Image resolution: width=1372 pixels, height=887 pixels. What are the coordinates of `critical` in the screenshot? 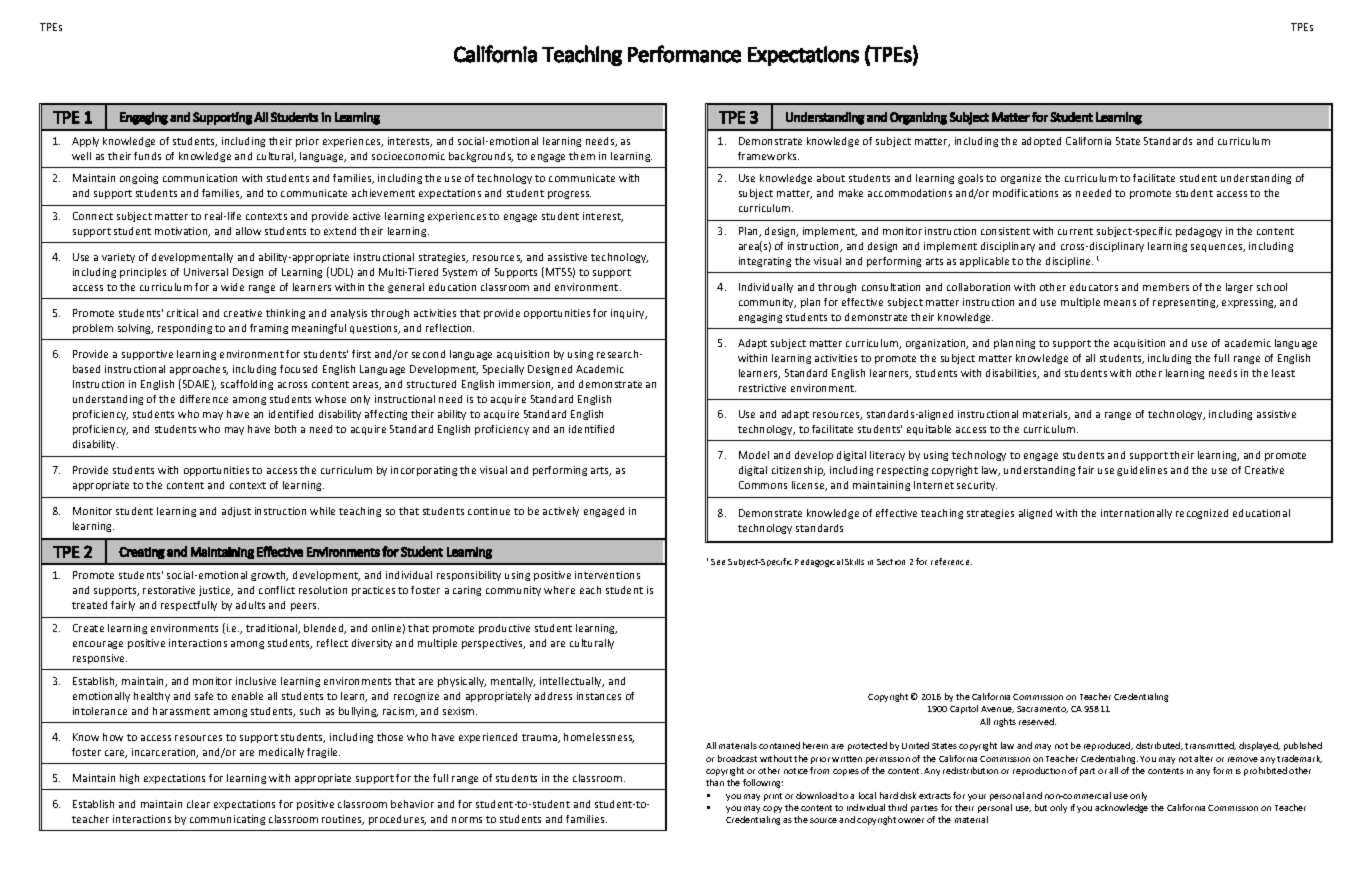 It's located at (182, 313).
